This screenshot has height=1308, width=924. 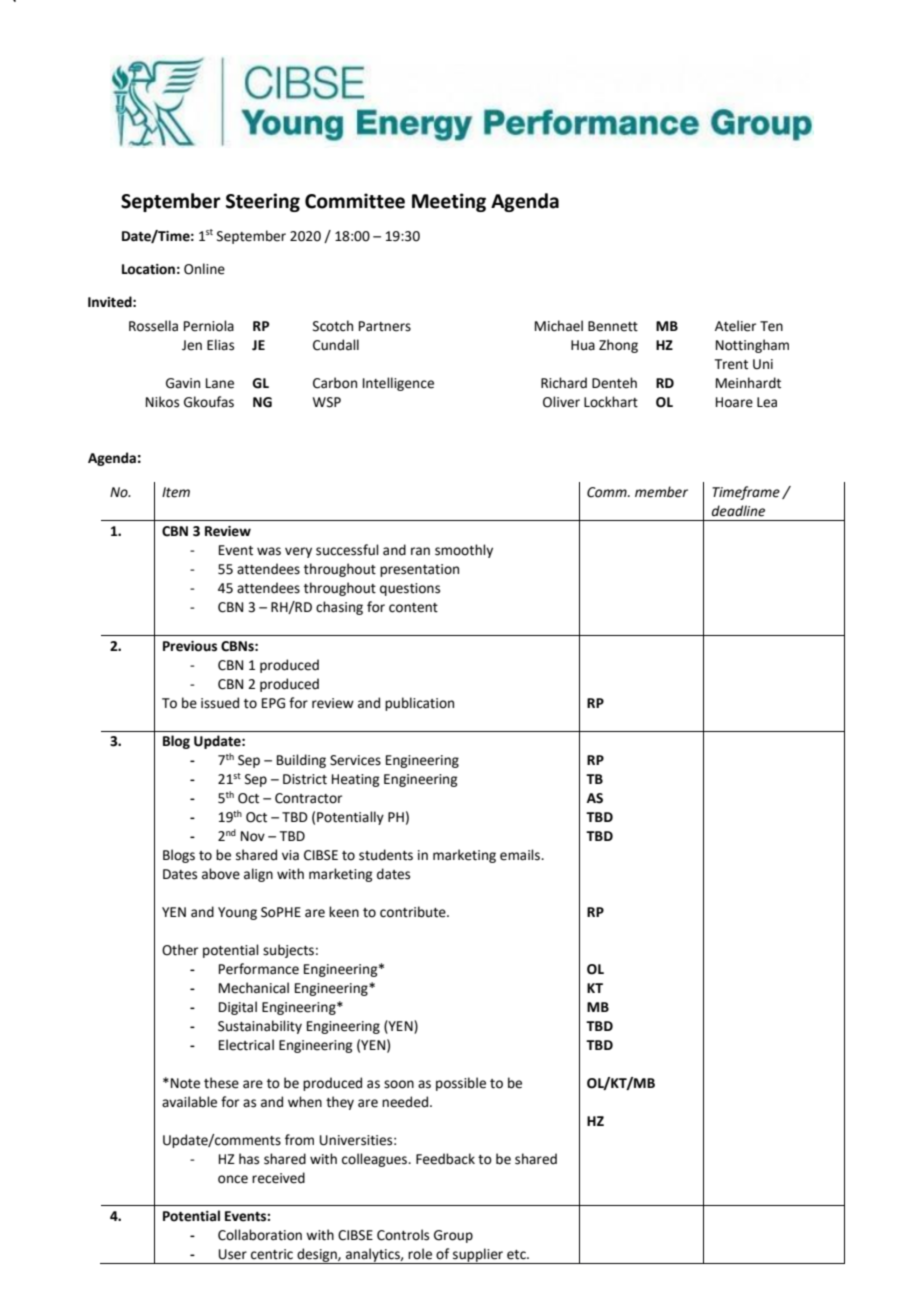 What do you see at coordinates (220, 703) in the screenshot?
I see `issued` at bounding box center [220, 703].
